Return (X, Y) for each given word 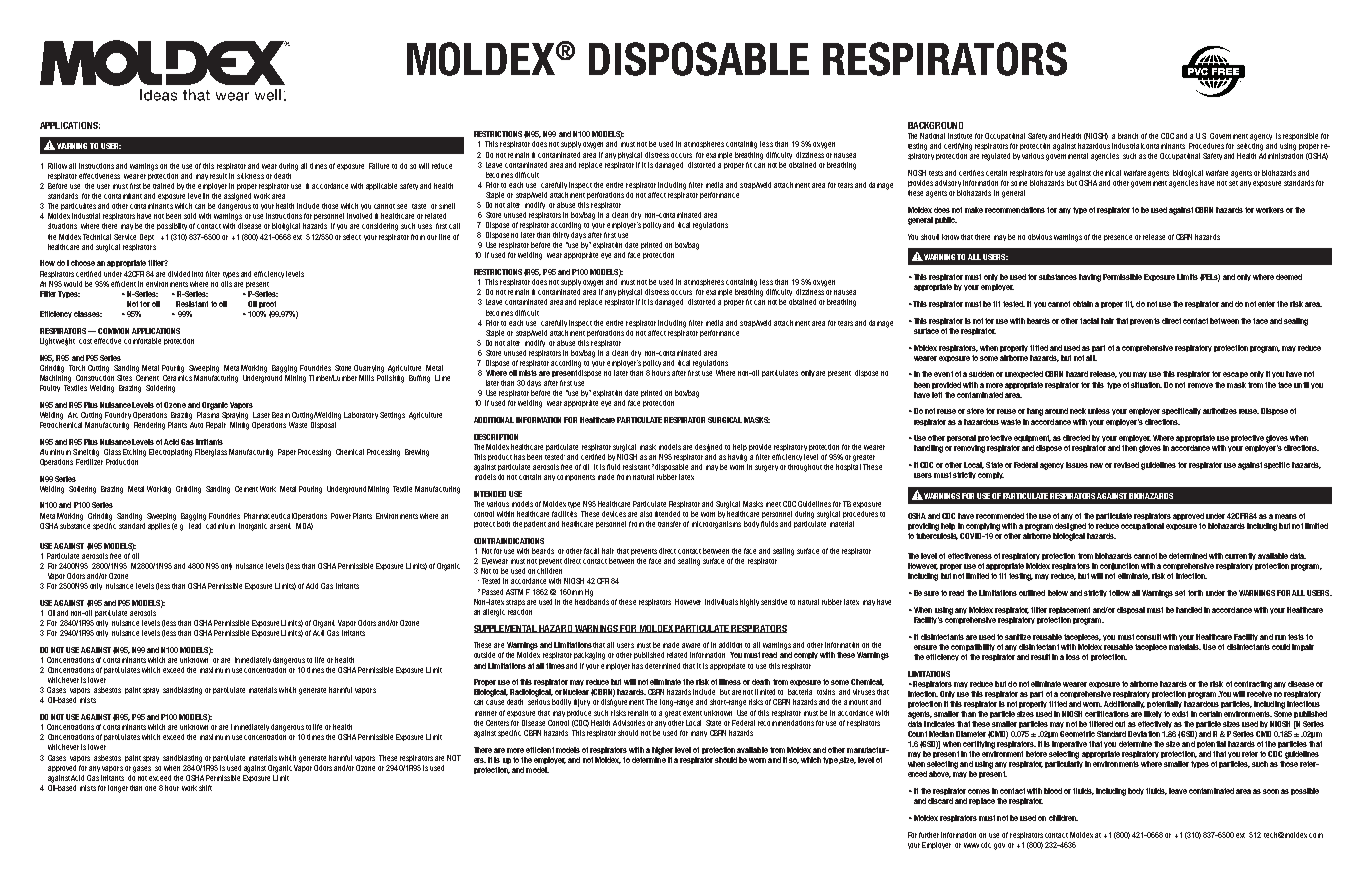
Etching (134, 453)
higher (662, 751)
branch (1128, 136)
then (1129, 448)
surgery (766, 468)
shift (205, 788)
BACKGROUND (935, 125)
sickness (250, 176)
